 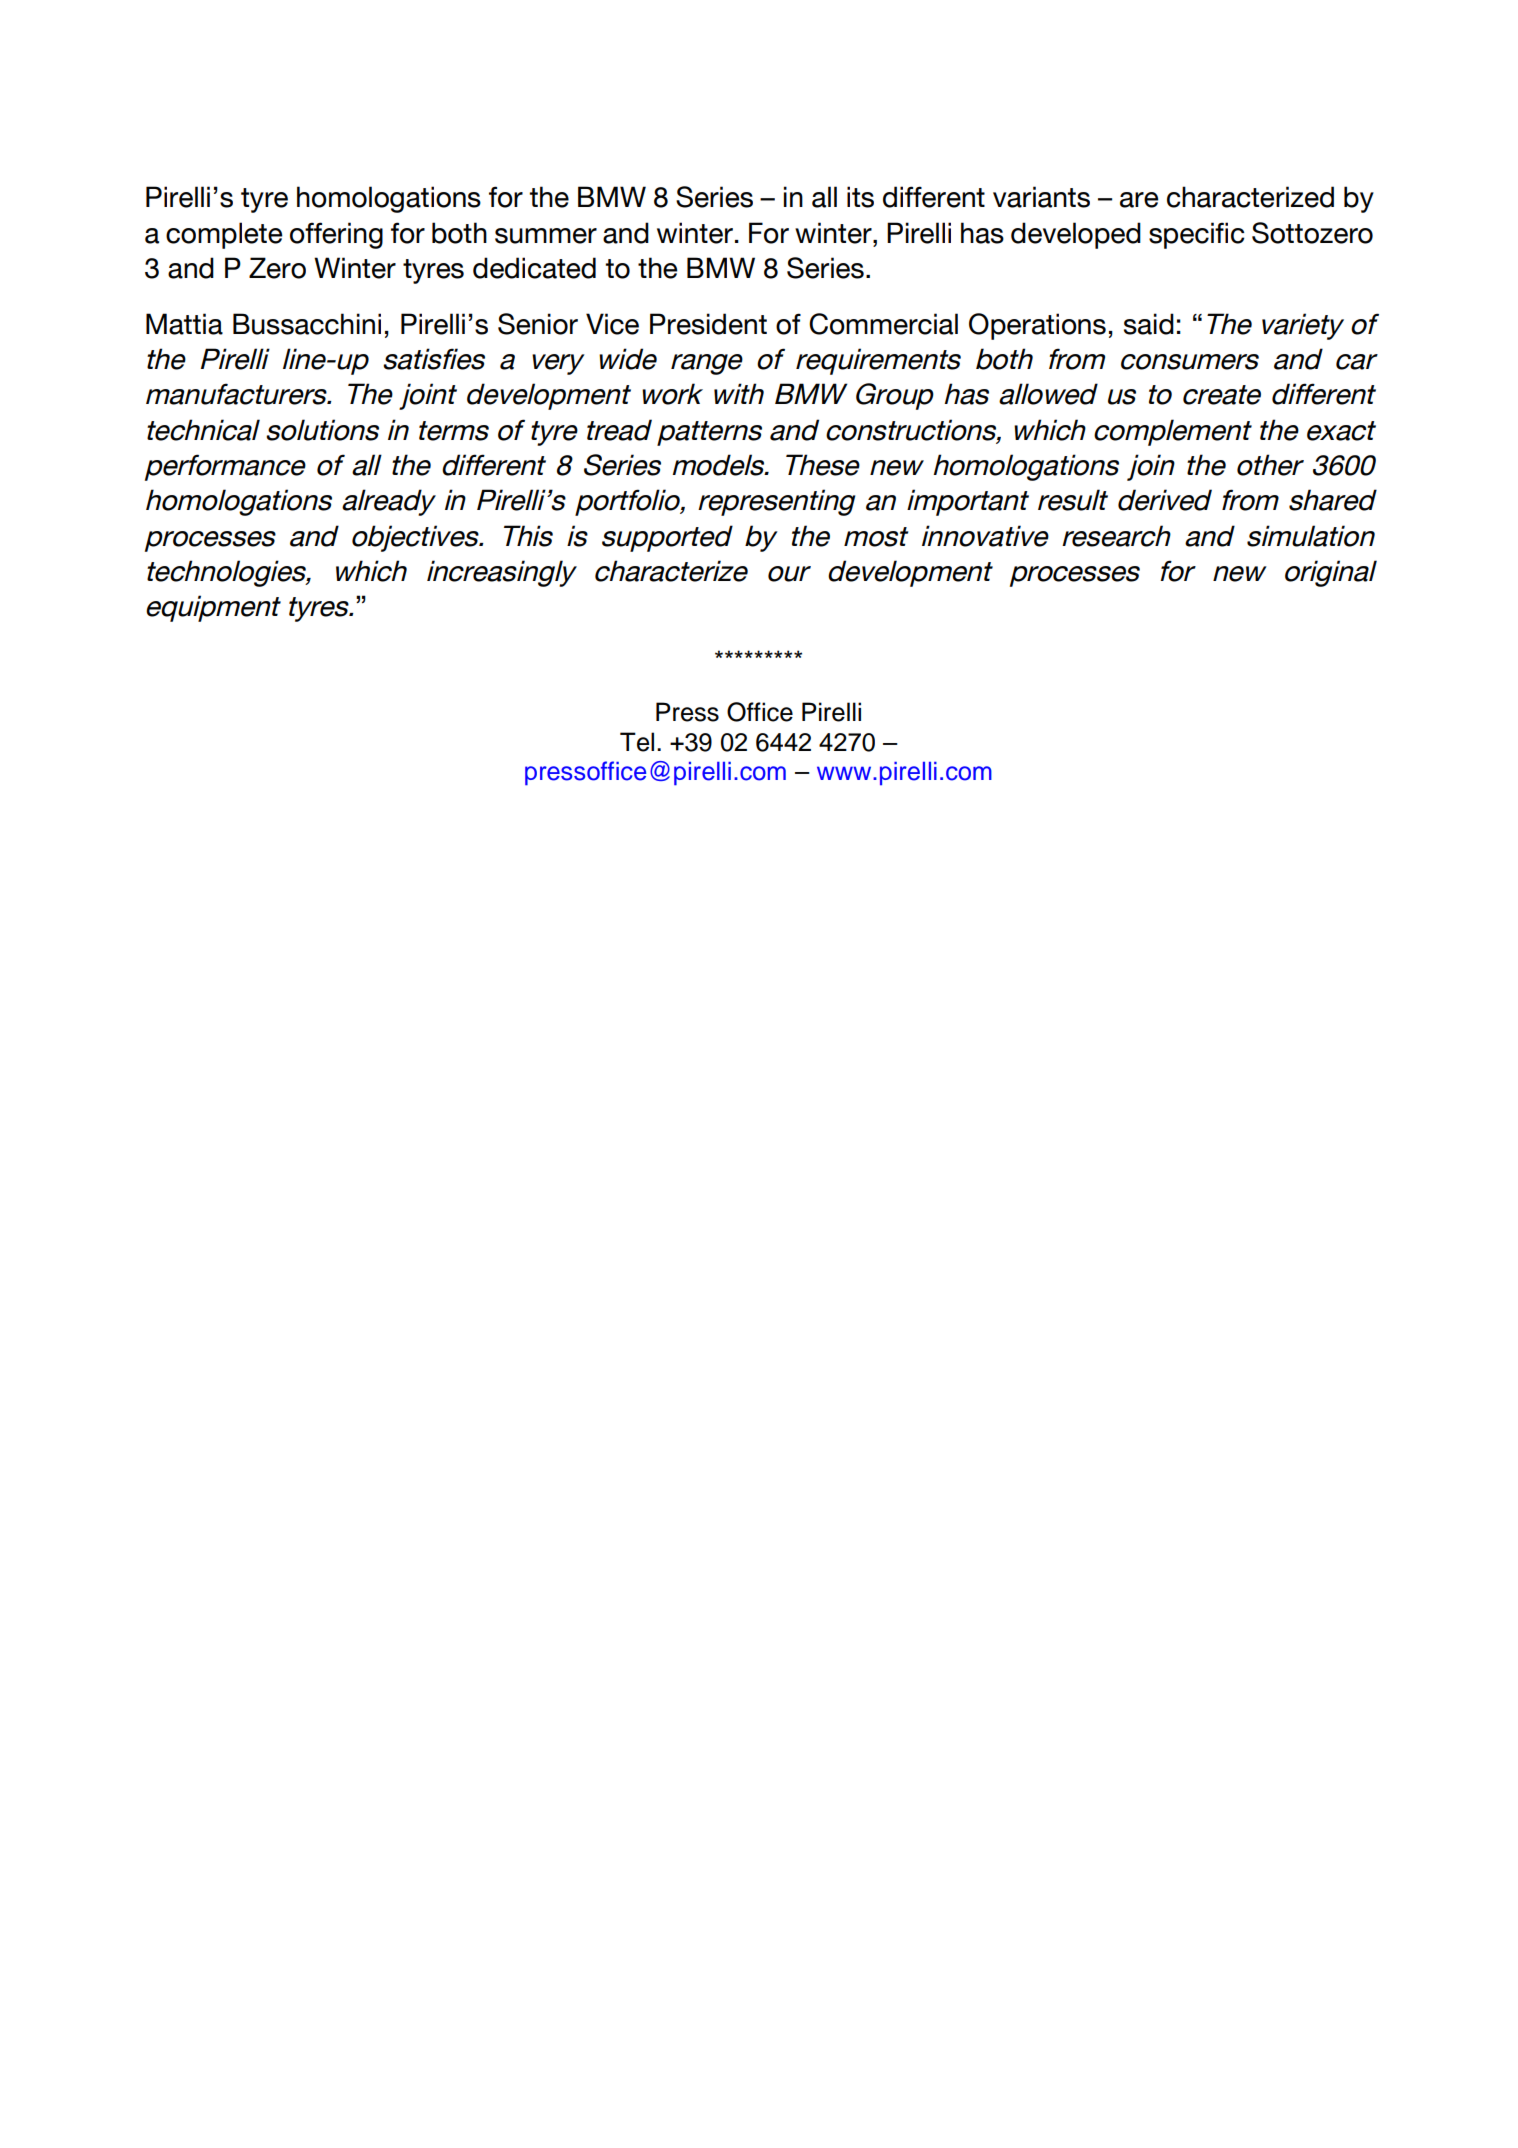 What do you see at coordinates (708, 324) in the document?
I see `President` at bounding box center [708, 324].
